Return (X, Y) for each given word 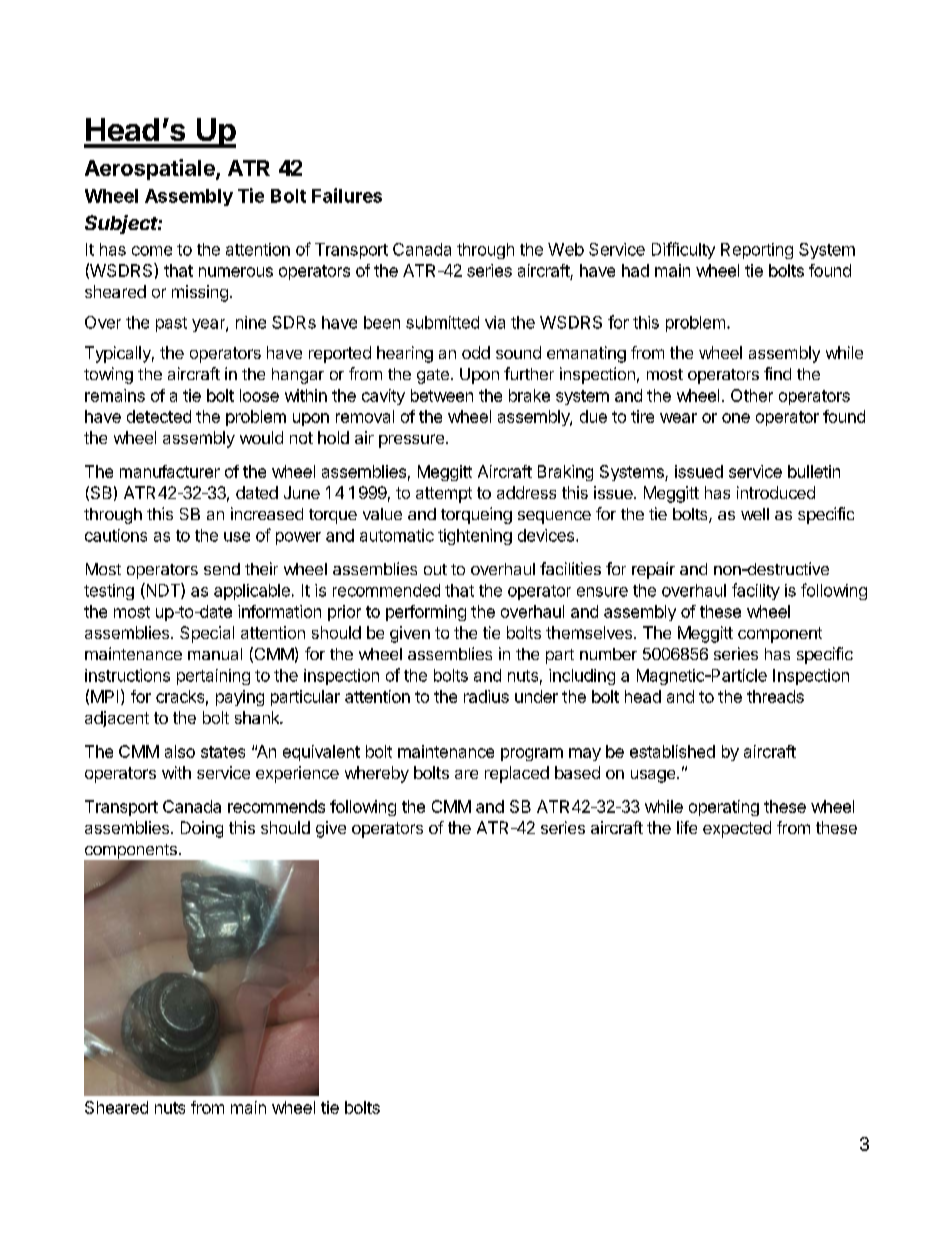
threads (775, 696)
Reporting (757, 251)
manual (215, 654)
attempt (444, 495)
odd (476, 352)
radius (486, 696)
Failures (347, 195)
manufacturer (170, 471)
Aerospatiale (151, 169)
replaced (517, 774)
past (171, 324)
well (755, 514)
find (777, 373)
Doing (202, 829)
